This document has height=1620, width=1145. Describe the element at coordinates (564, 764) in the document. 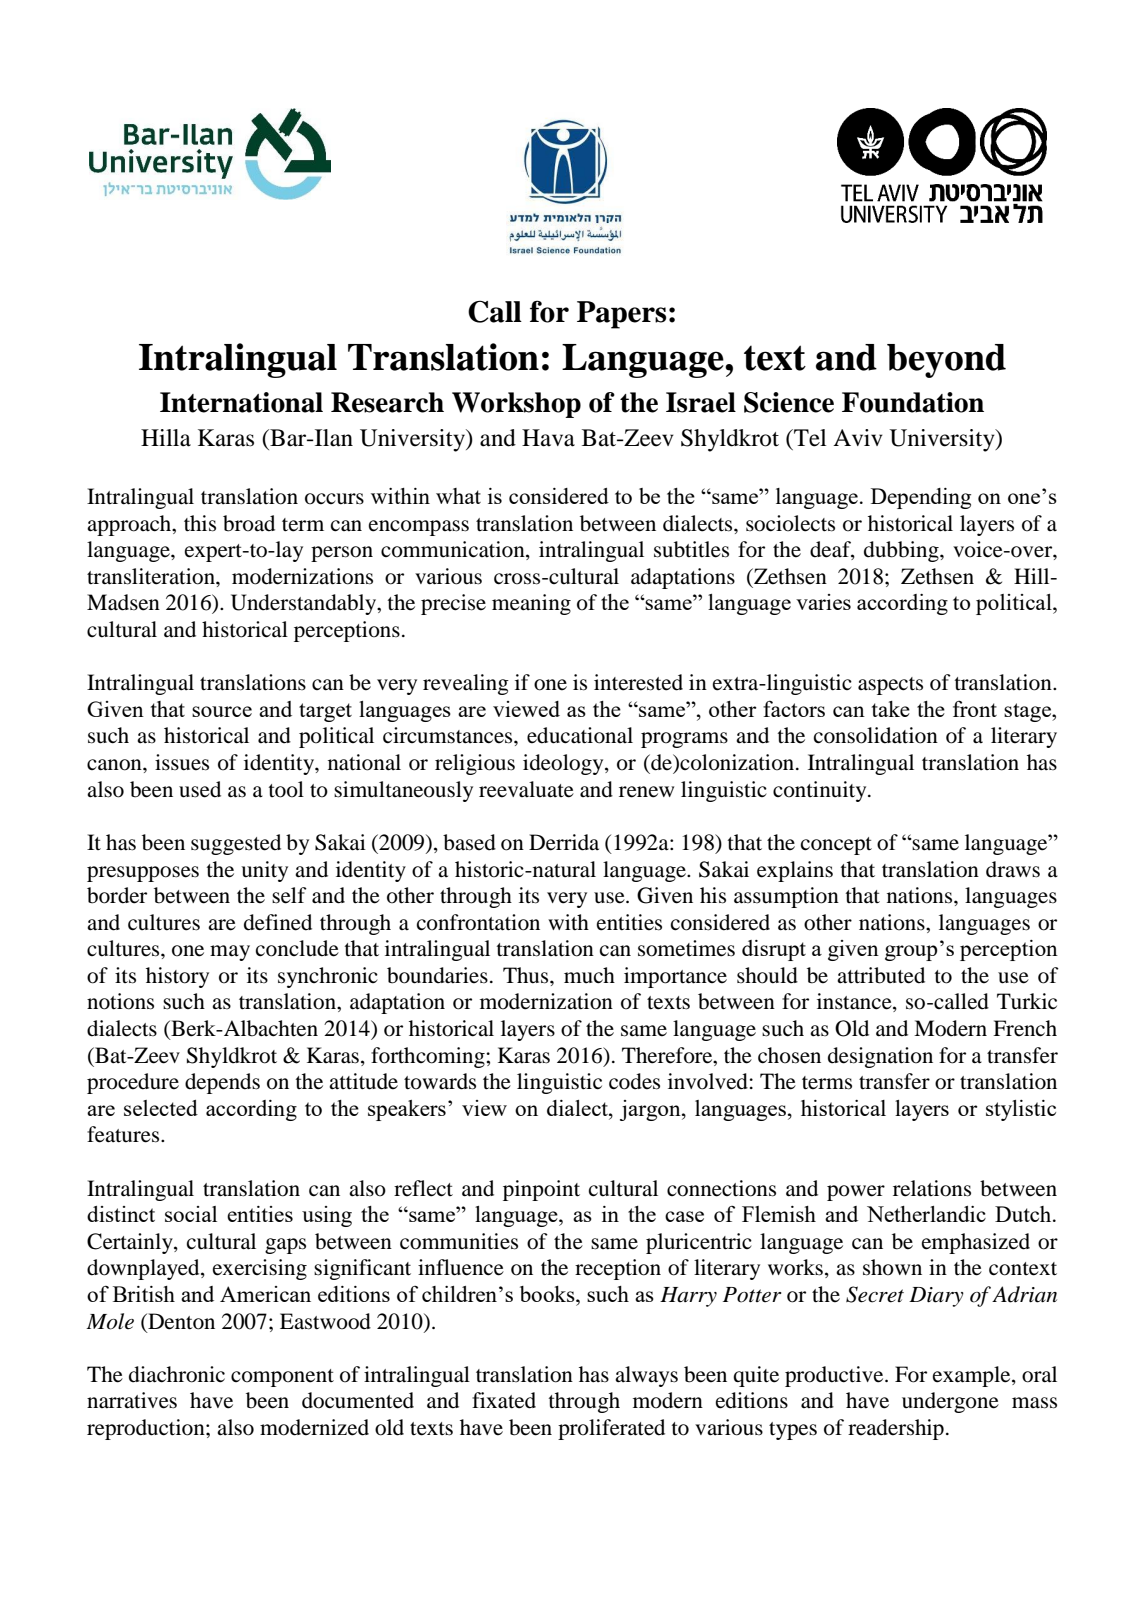

I see `ideology` at that location.
